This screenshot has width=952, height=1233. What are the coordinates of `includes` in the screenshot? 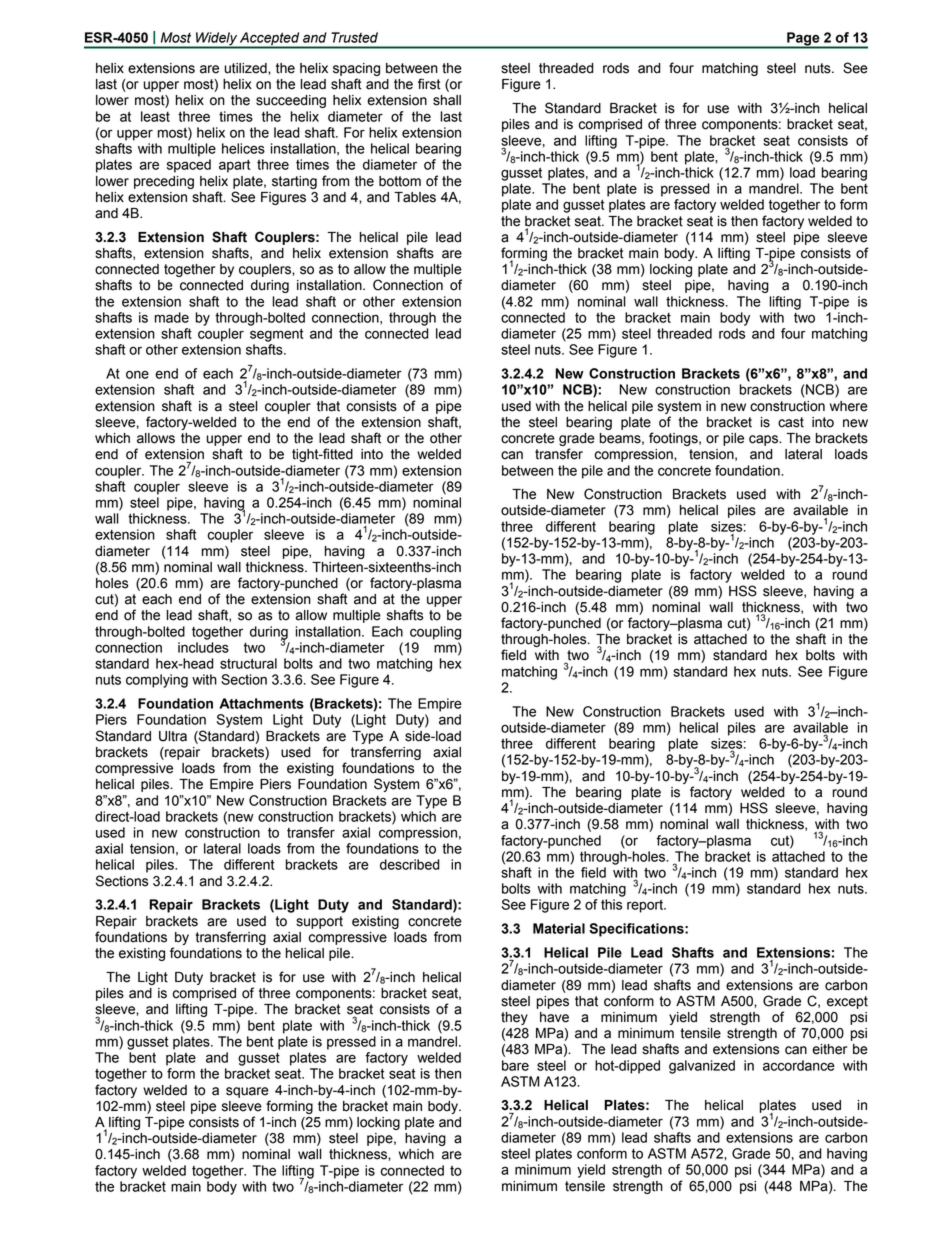 It's located at (203, 647).
